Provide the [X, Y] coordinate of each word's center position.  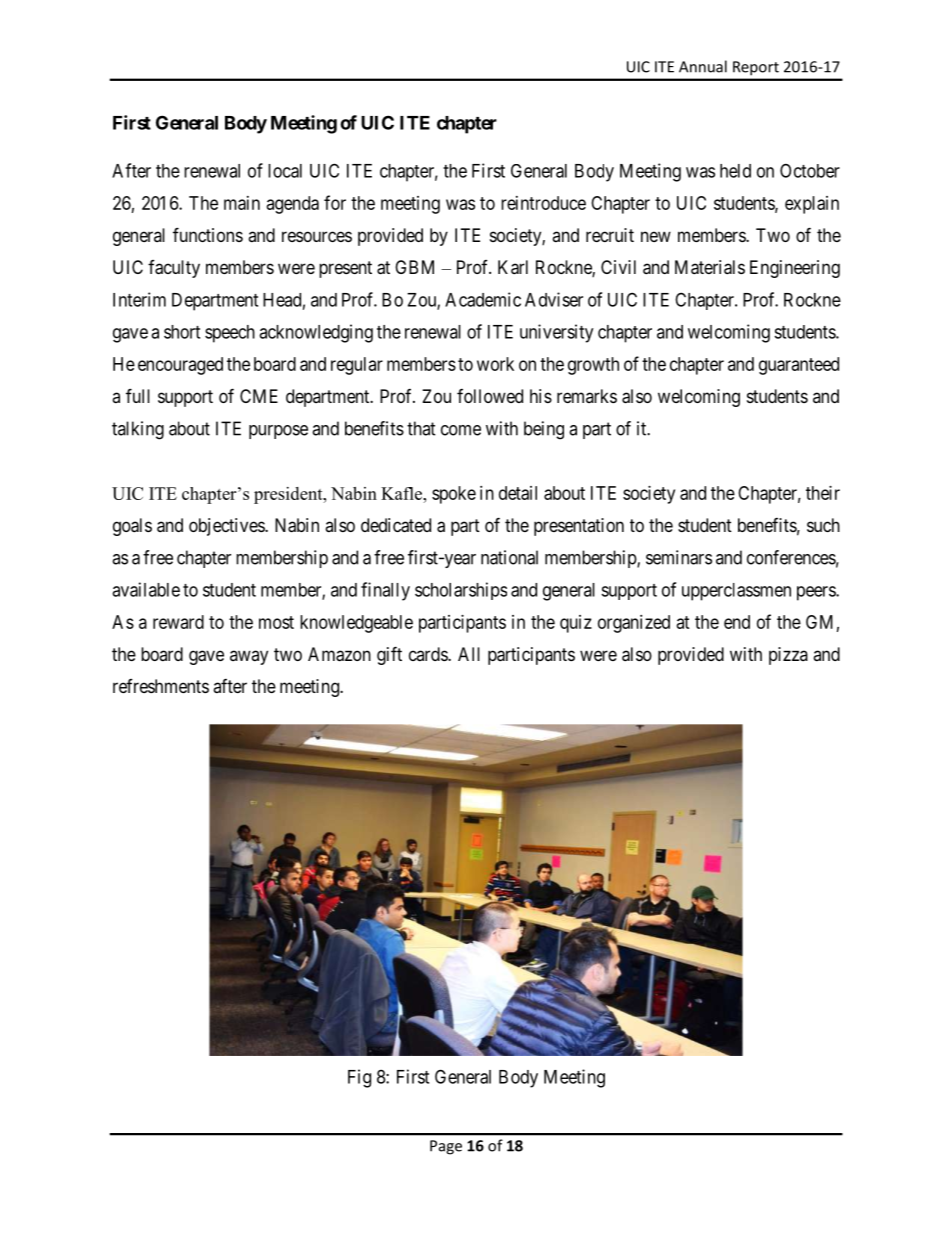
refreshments [161, 686]
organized [634, 624]
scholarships [461, 591]
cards [429, 654]
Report [756, 68]
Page [446, 1147]
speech [230, 334]
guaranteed [799, 366]
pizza [788, 656]
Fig [359, 1078]
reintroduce [543, 203]
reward [178, 622]
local [285, 171]
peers [817, 593]
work [495, 364]
